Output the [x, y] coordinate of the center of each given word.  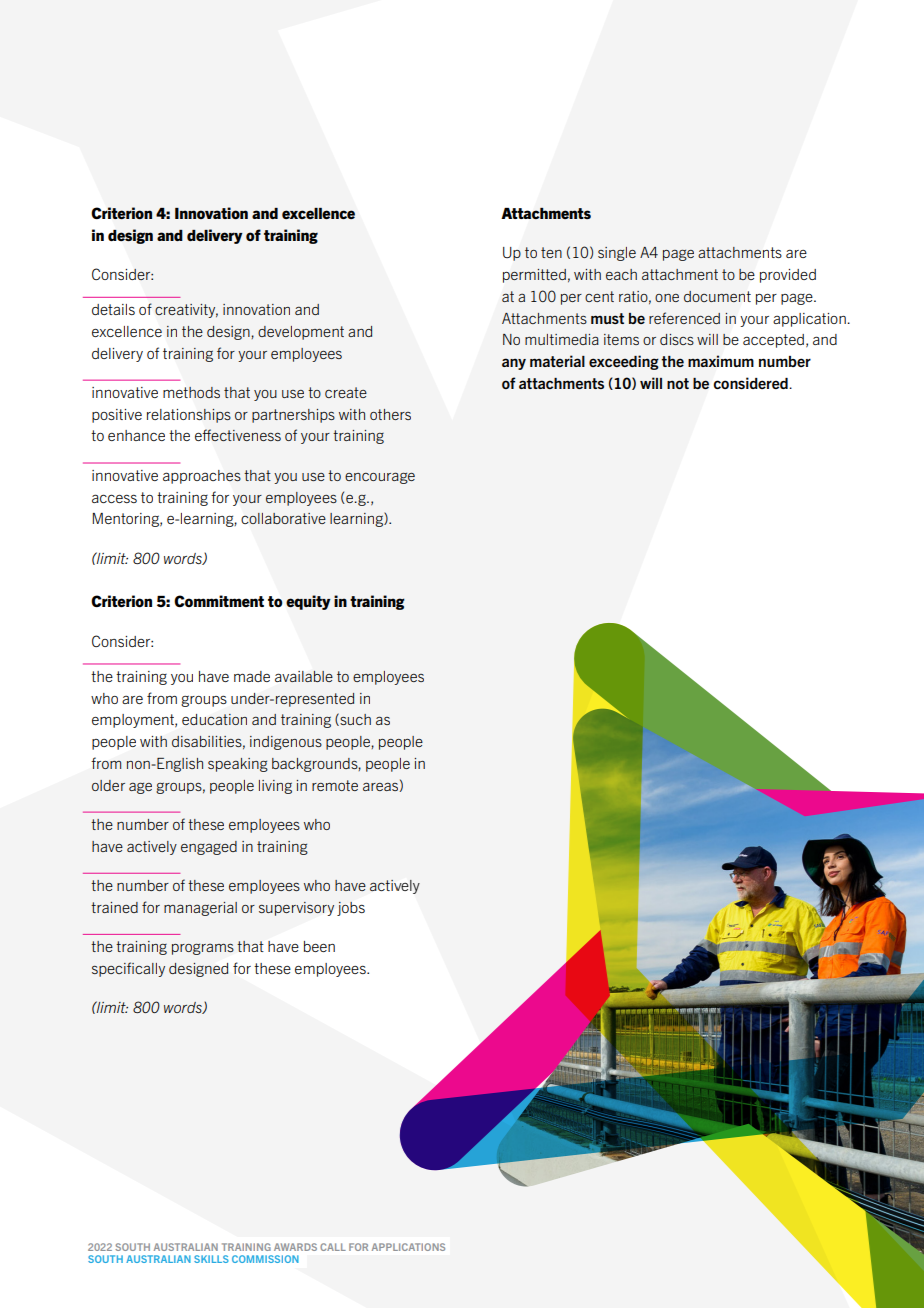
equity [308, 602]
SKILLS [211, 1259]
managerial [200, 909]
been [319, 946]
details [113, 309]
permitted [534, 276]
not [678, 383]
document [717, 296]
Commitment [219, 601]
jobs [351, 909]
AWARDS [295, 1247]
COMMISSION [265, 1259]
